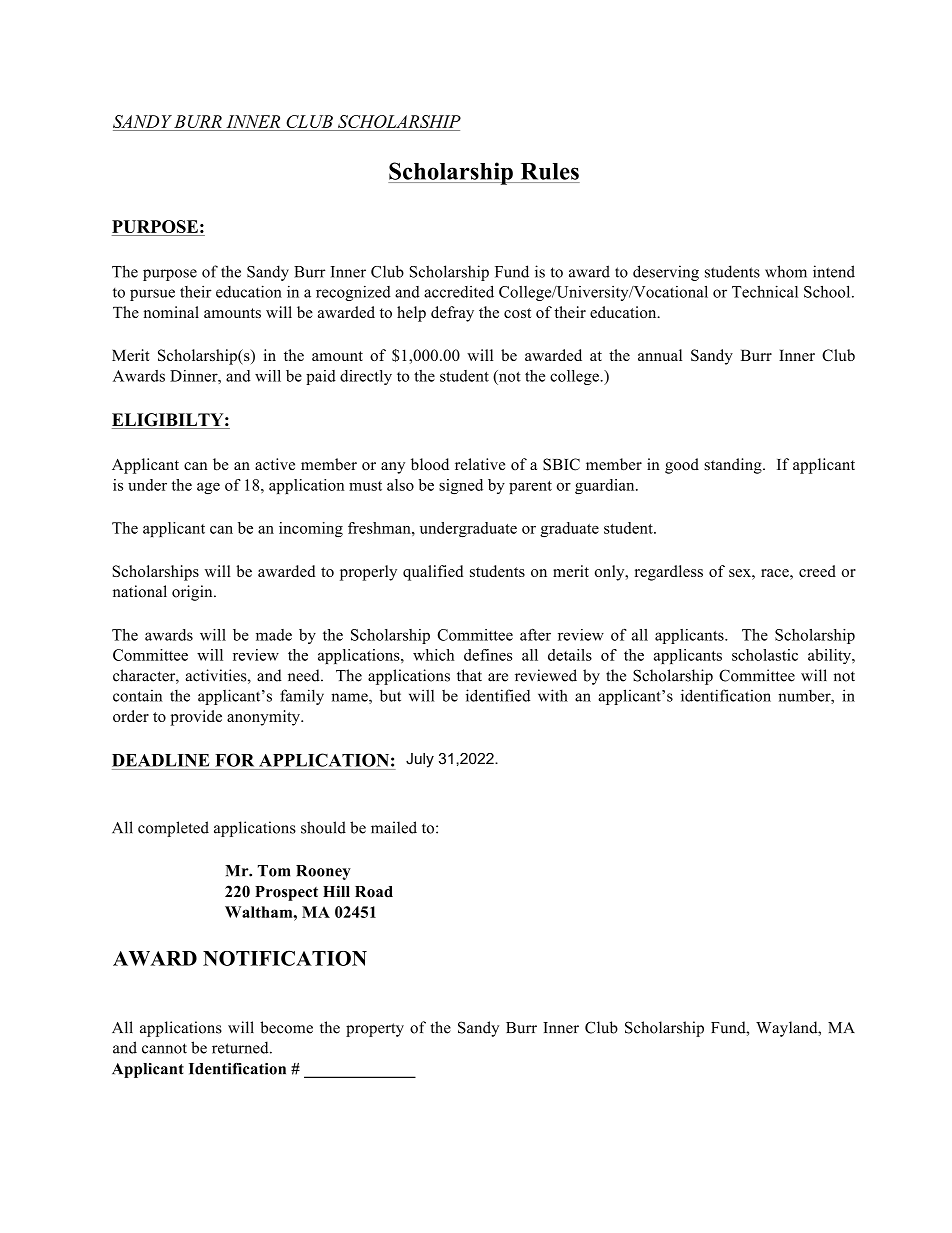 The width and height of the page is (952, 1233). What do you see at coordinates (553, 695) in the page?
I see `with` at bounding box center [553, 695].
